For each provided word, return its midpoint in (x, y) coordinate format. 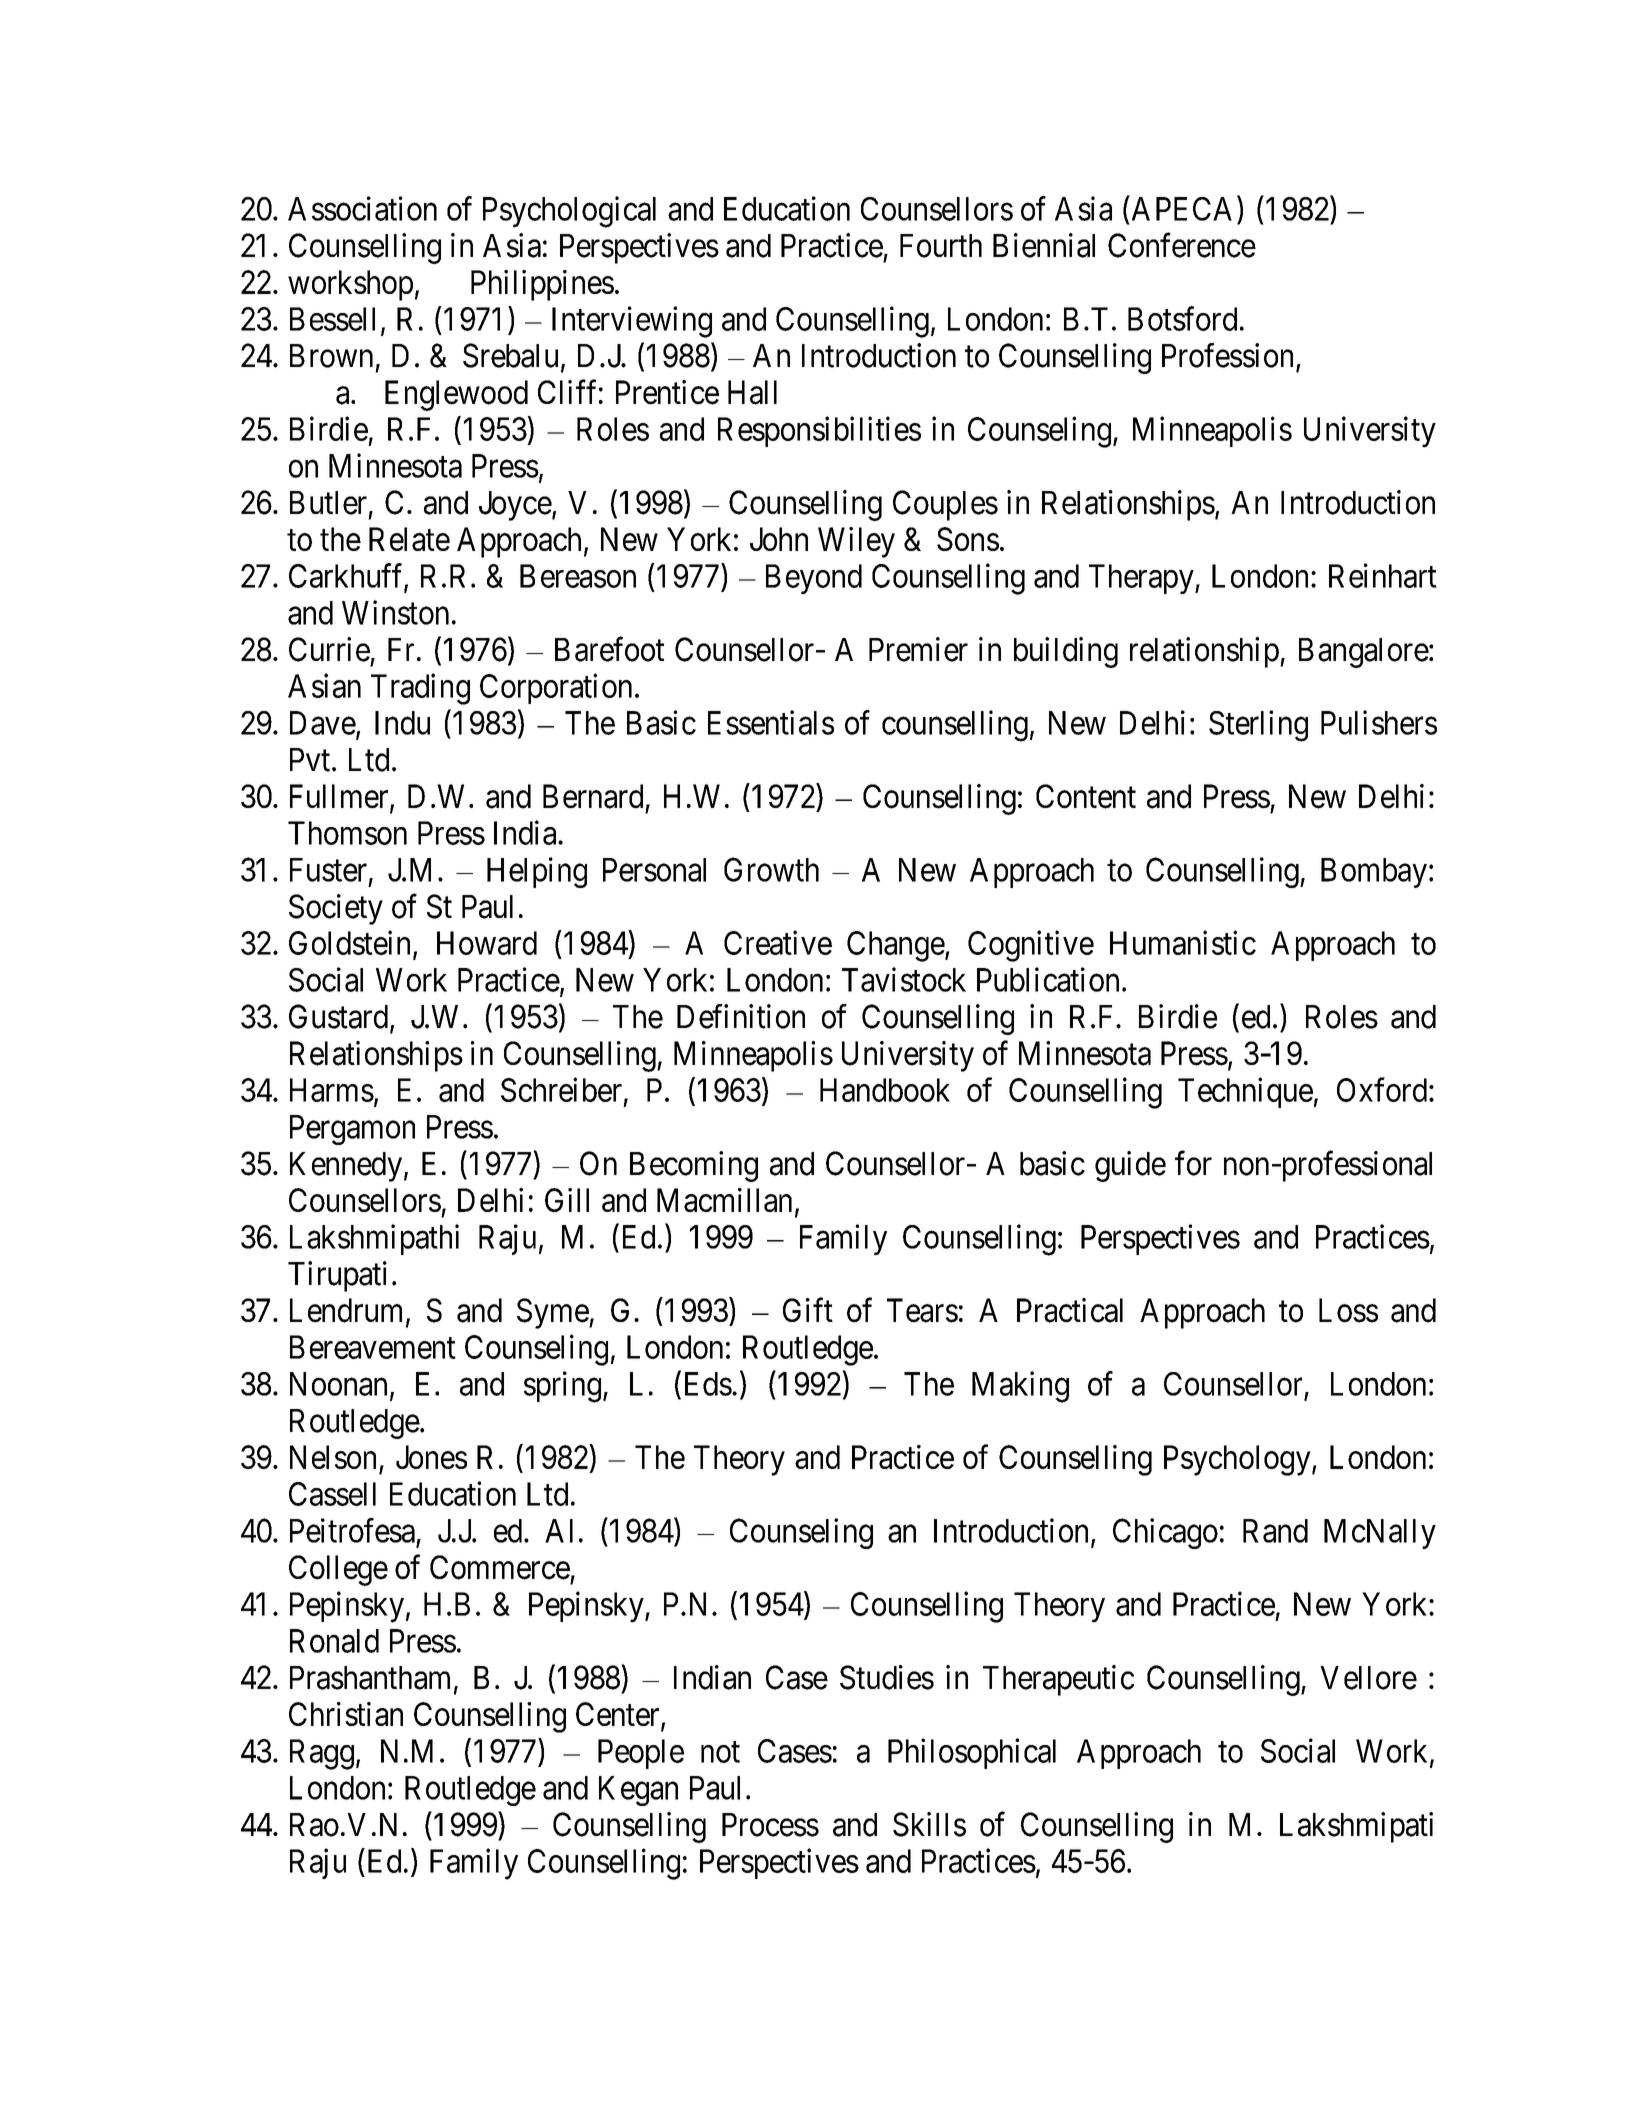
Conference (1182, 245)
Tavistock (904, 979)
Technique (1245, 1092)
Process (770, 1825)
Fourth (941, 246)
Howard (487, 943)
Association (362, 208)
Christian (346, 1714)
